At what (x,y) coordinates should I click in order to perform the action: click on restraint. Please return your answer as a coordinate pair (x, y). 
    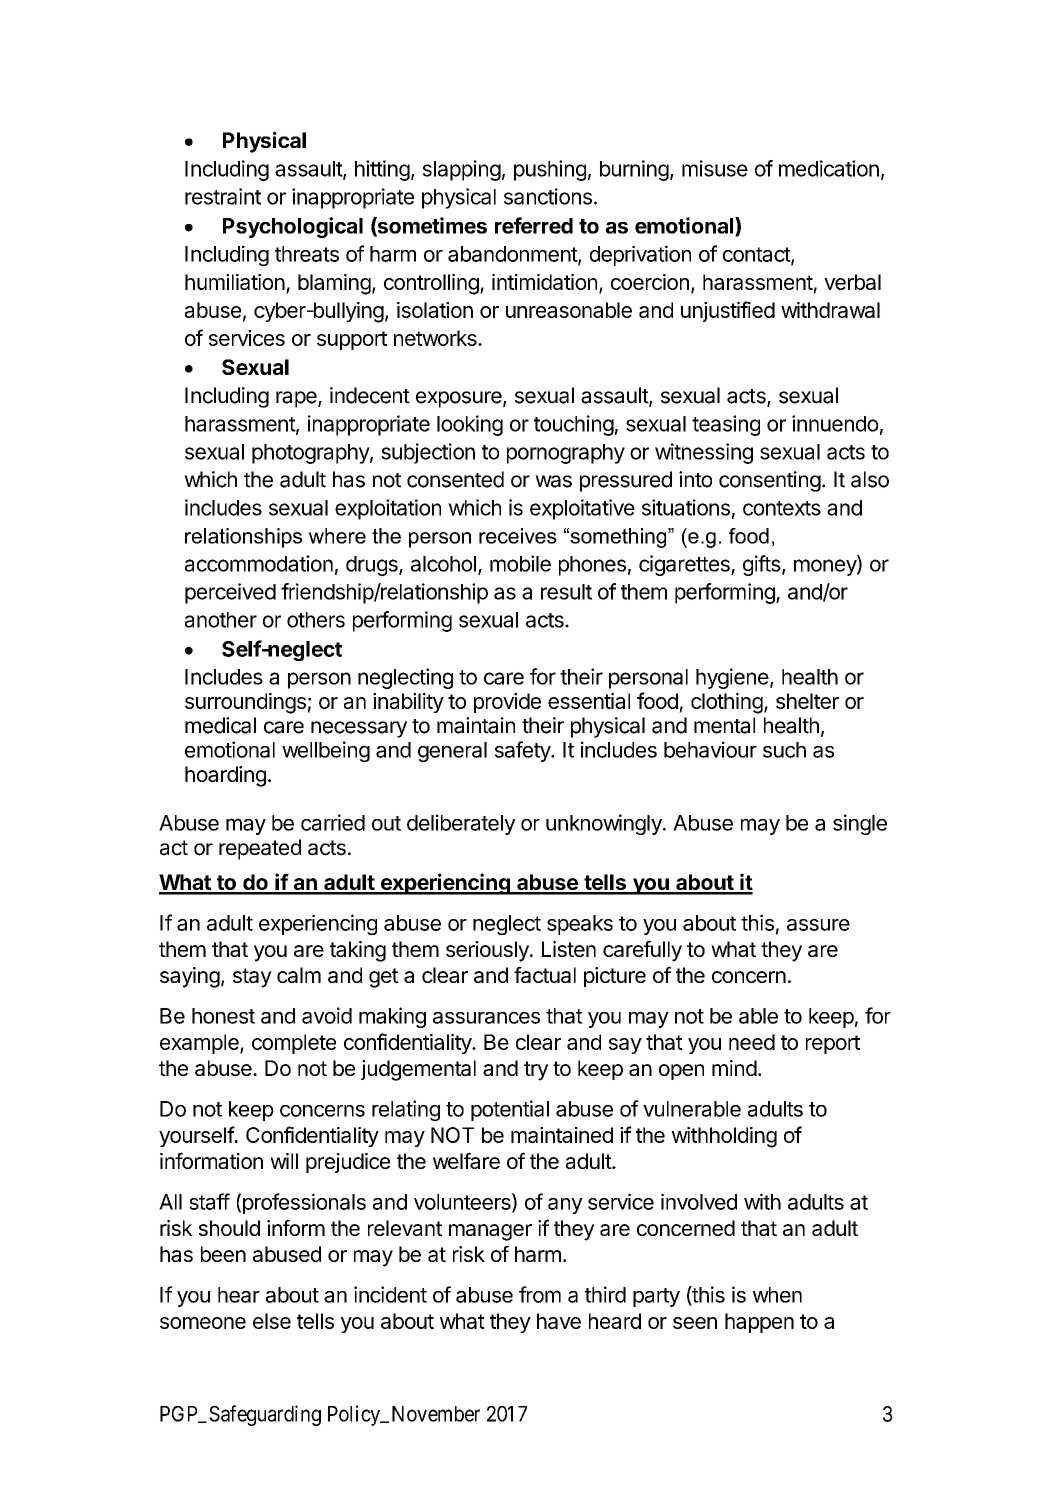
    Looking at the image, I should click on (223, 196).
